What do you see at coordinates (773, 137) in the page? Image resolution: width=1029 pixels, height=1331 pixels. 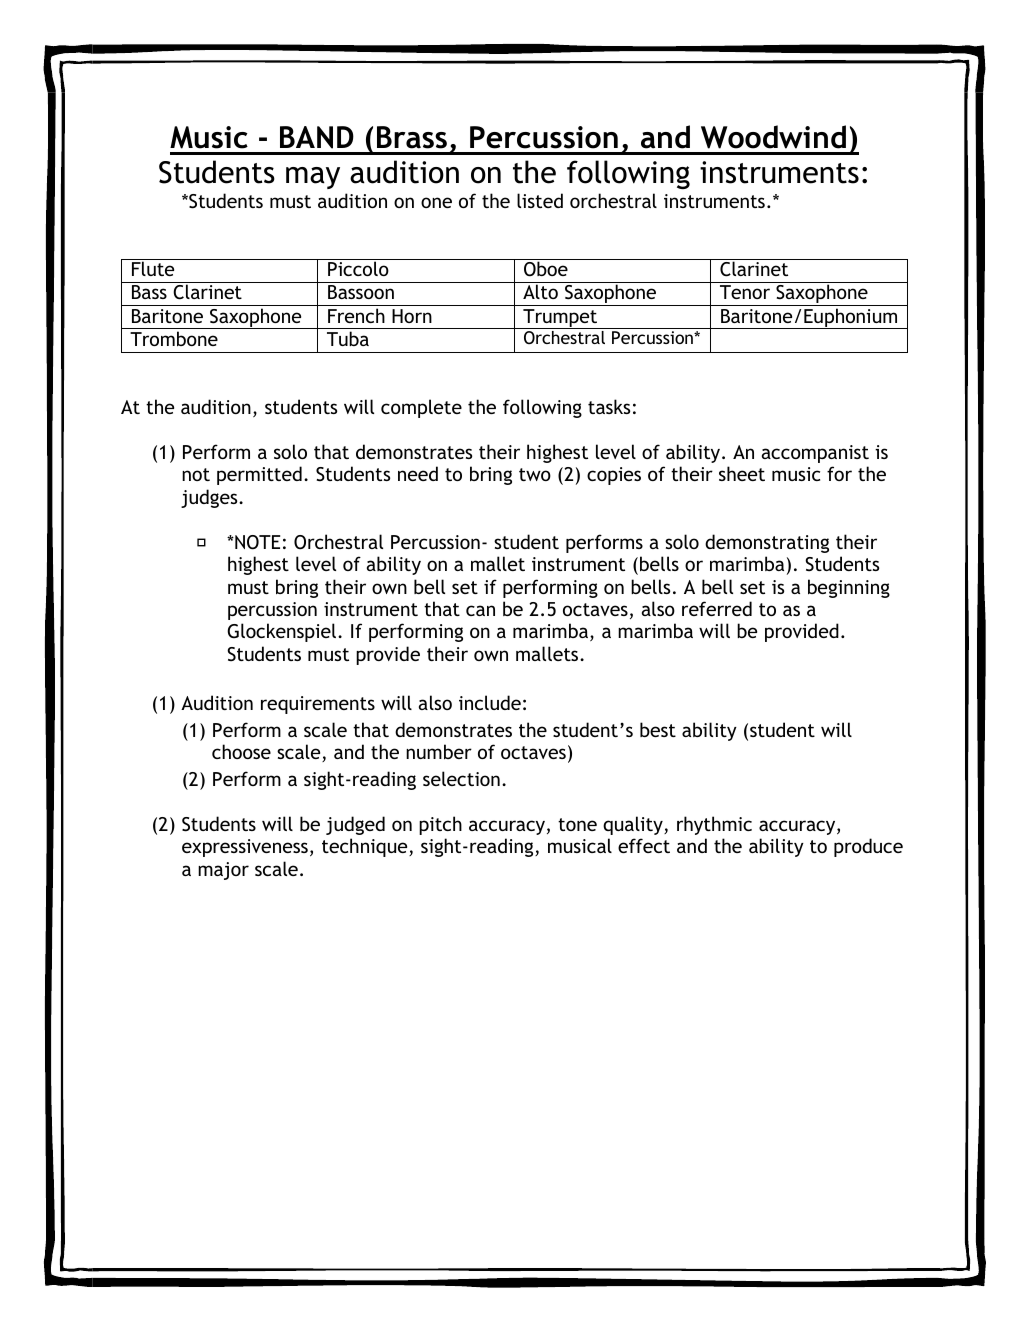 I see `Woodwind` at bounding box center [773, 137].
